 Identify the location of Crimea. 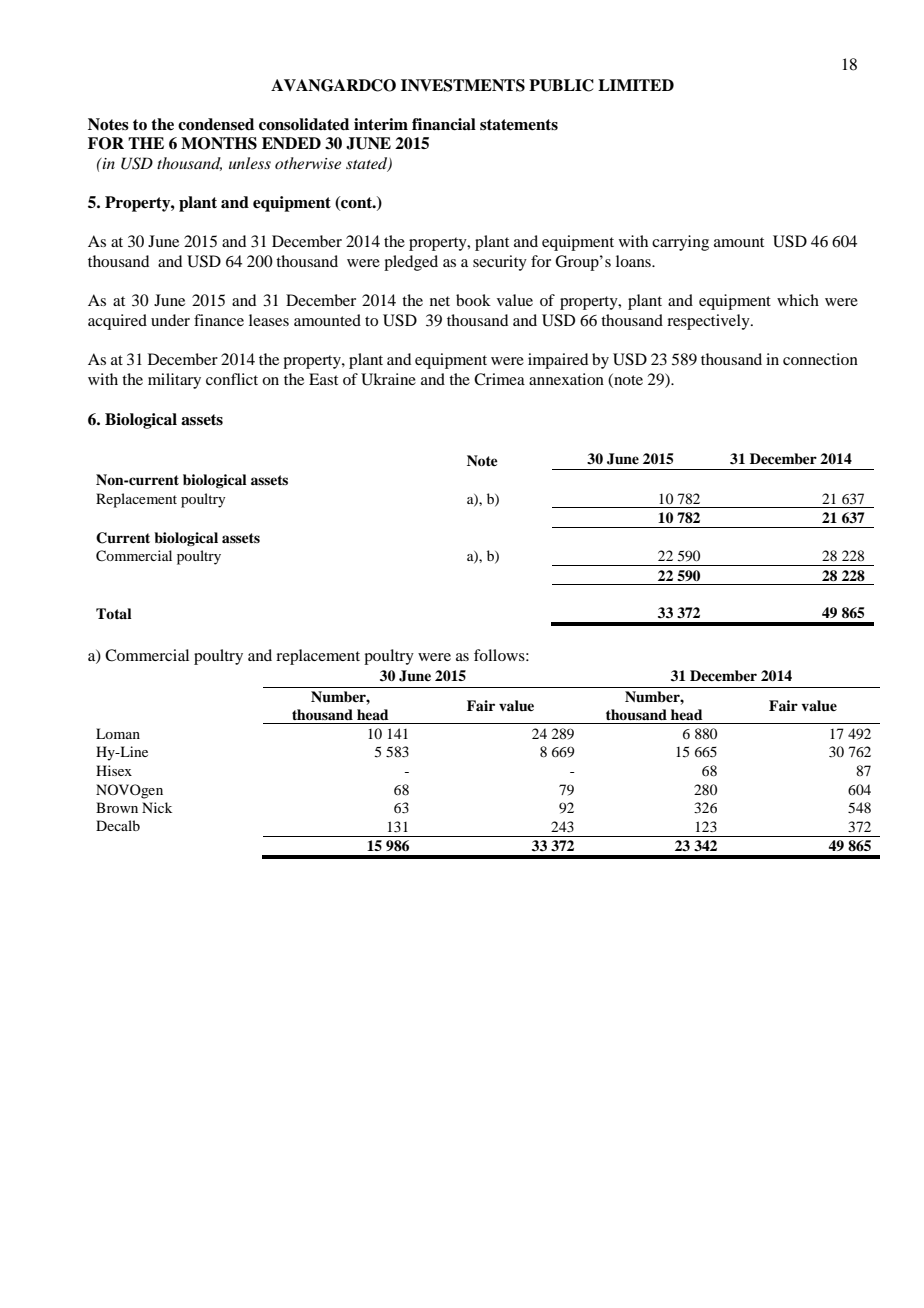
(499, 379).
